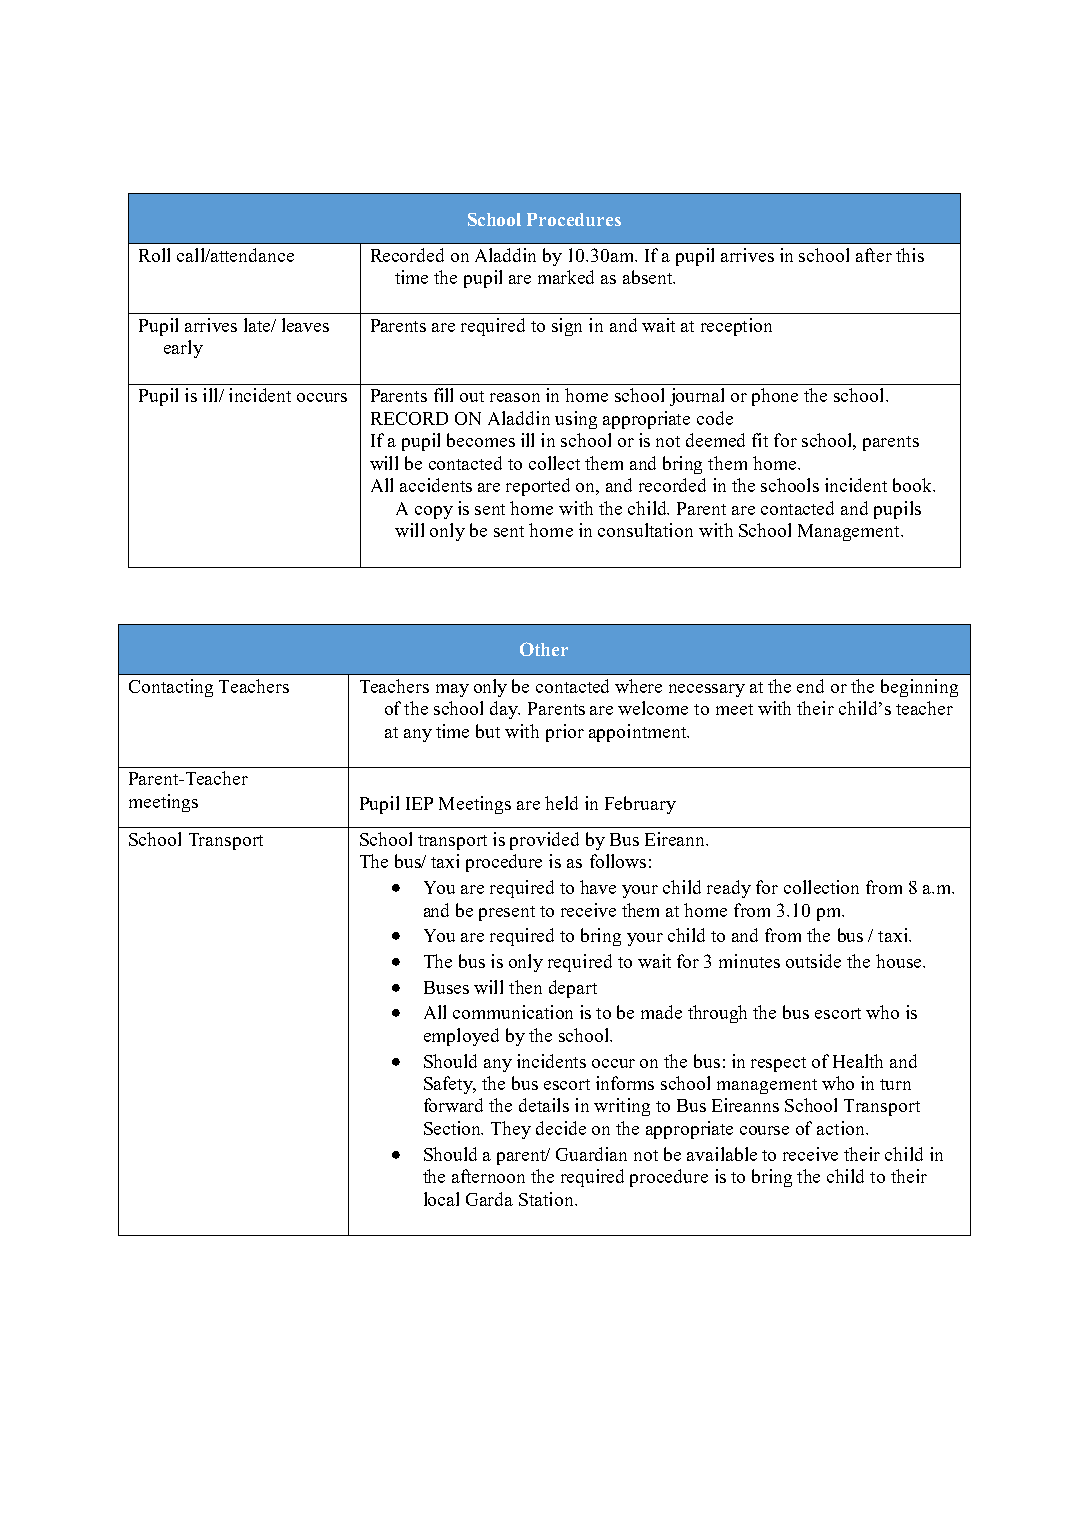 Image resolution: width=1088 pixels, height=1539 pixels. Describe the element at coordinates (544, 649) in the image. I see `Other` at that location.
